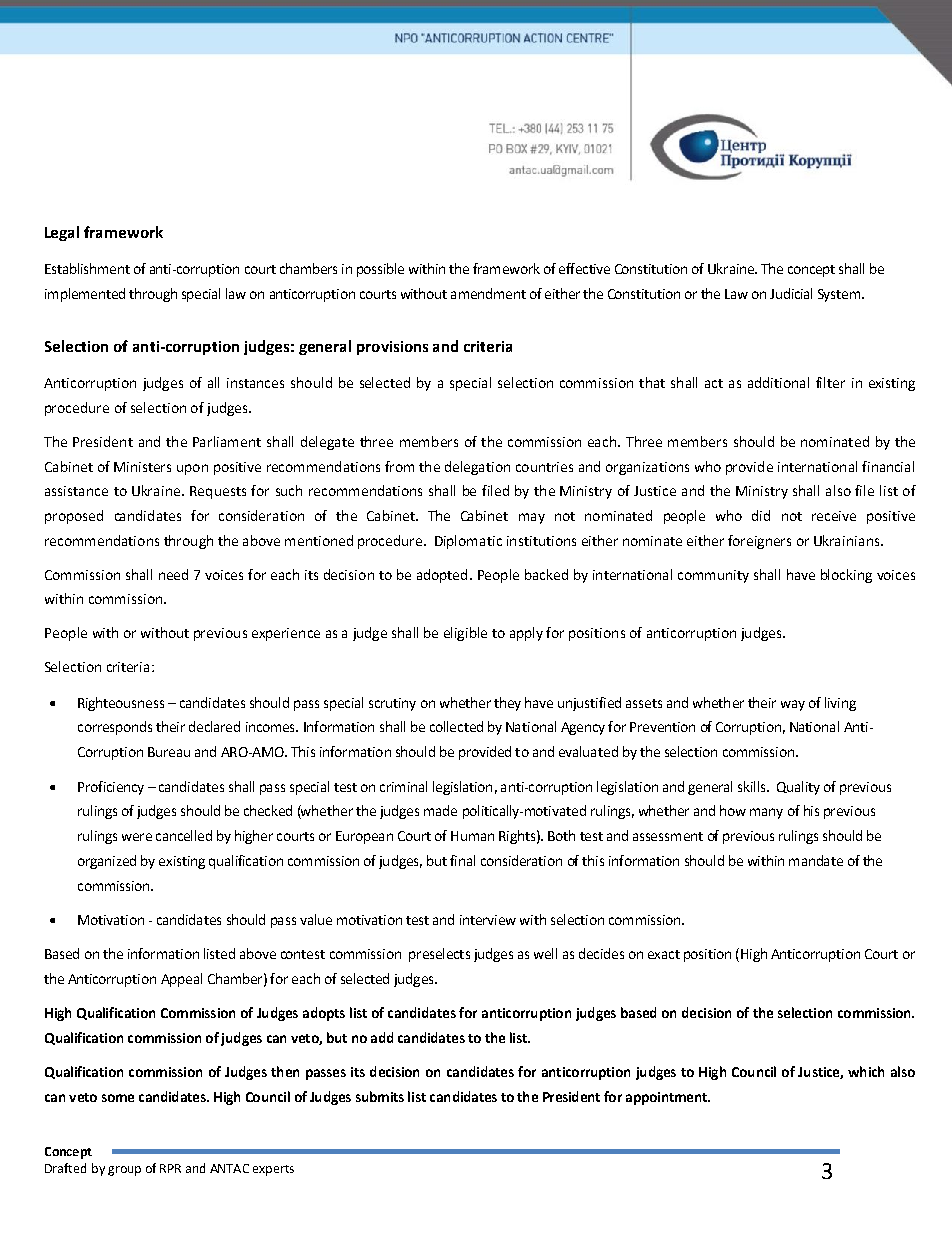 The height and width of the page is (1233, 952). What do you see at coordinates (87, 268) in the page?
I see `Establishment` at bounding box center [87, 268].
